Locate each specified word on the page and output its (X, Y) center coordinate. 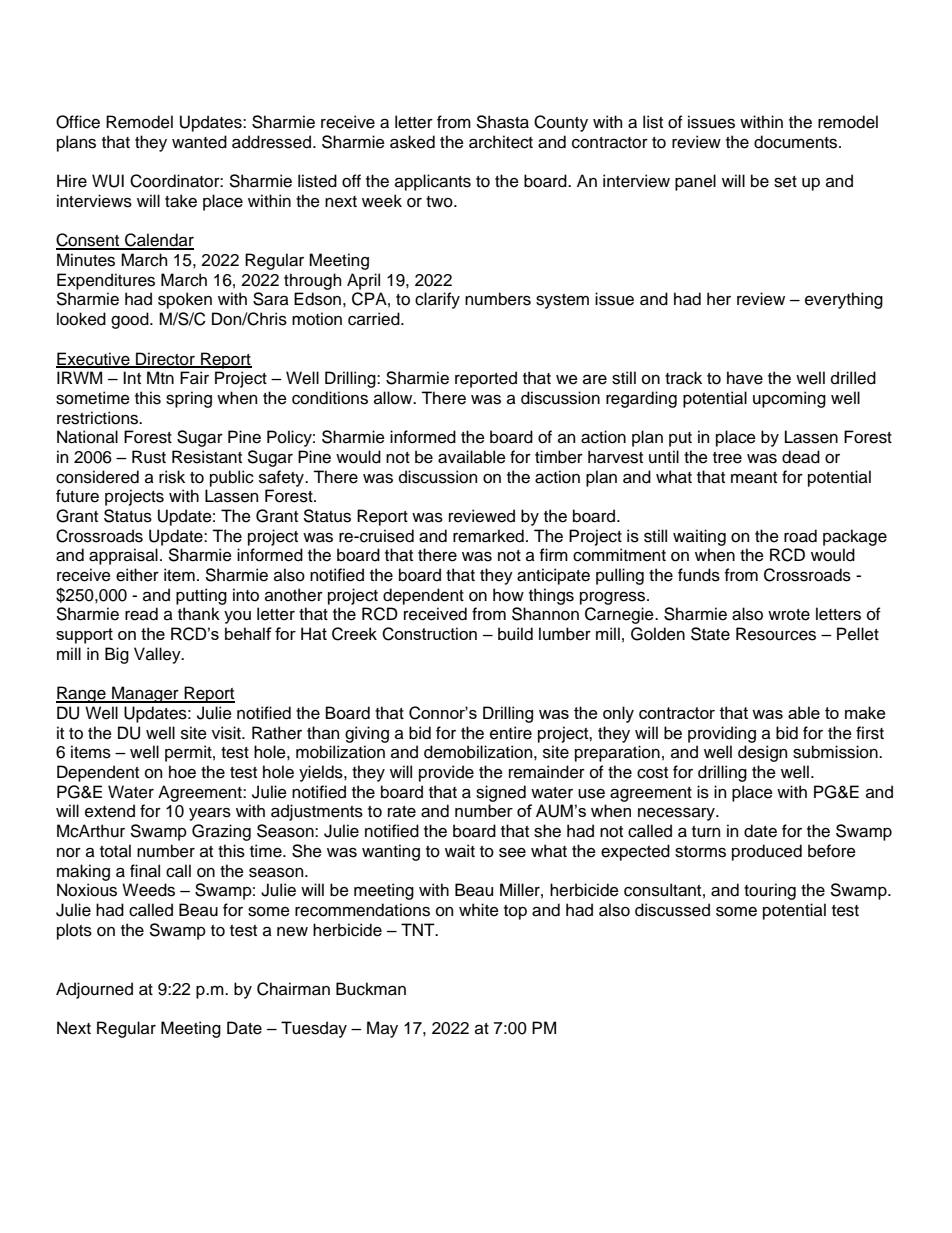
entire (511, 733)
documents (797, 142)
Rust (149, 457)
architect (501, 142)
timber (559, 457)
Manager (145, 694)
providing (722, 734)
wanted (199, 142)
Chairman (293, 989)
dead (801, 457)
